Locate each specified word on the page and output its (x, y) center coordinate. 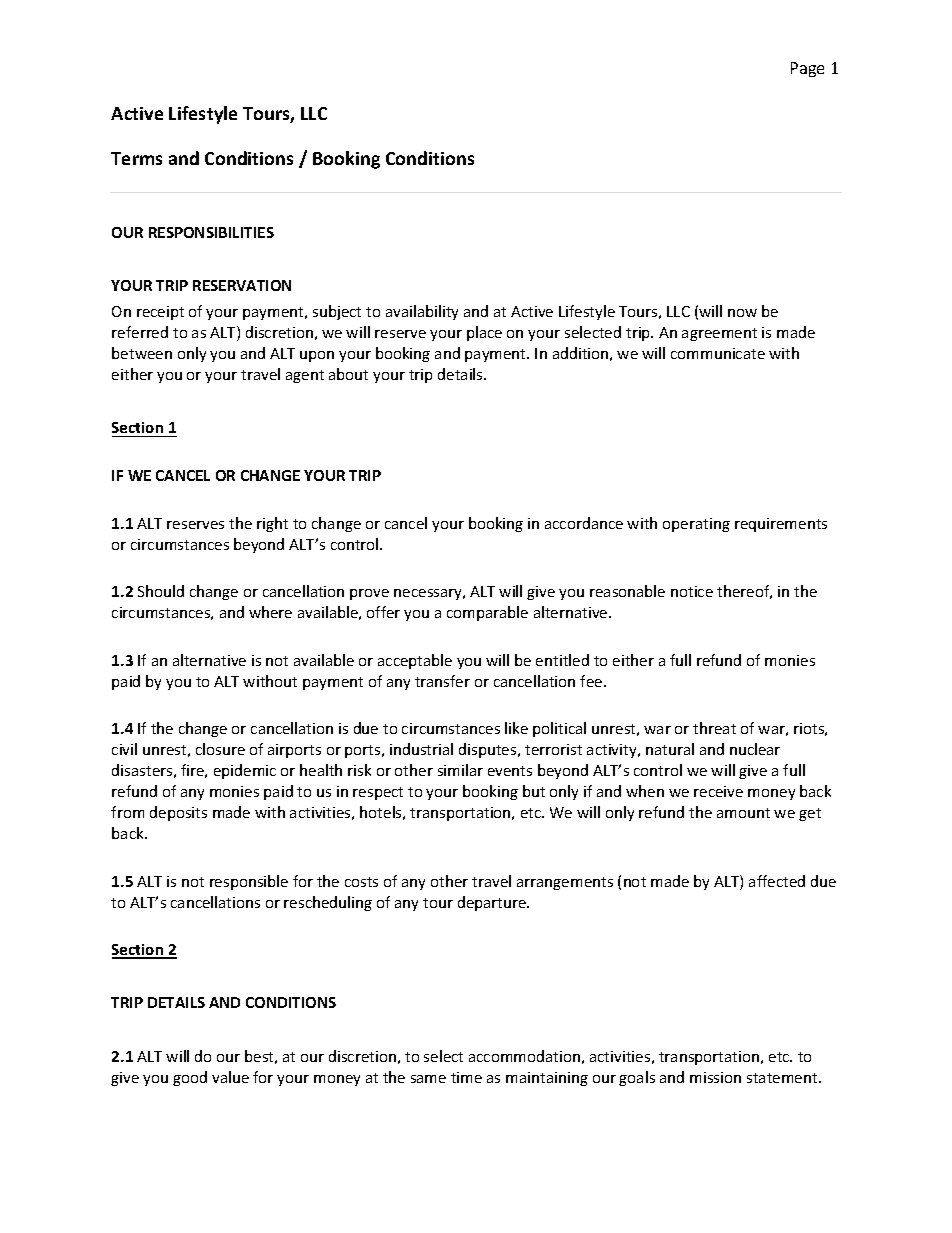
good (190, 1078)
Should (161, 591)
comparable (487, 613)
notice (692, 591)
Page (807, 69)
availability (422, 312)
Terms (136, 158)
